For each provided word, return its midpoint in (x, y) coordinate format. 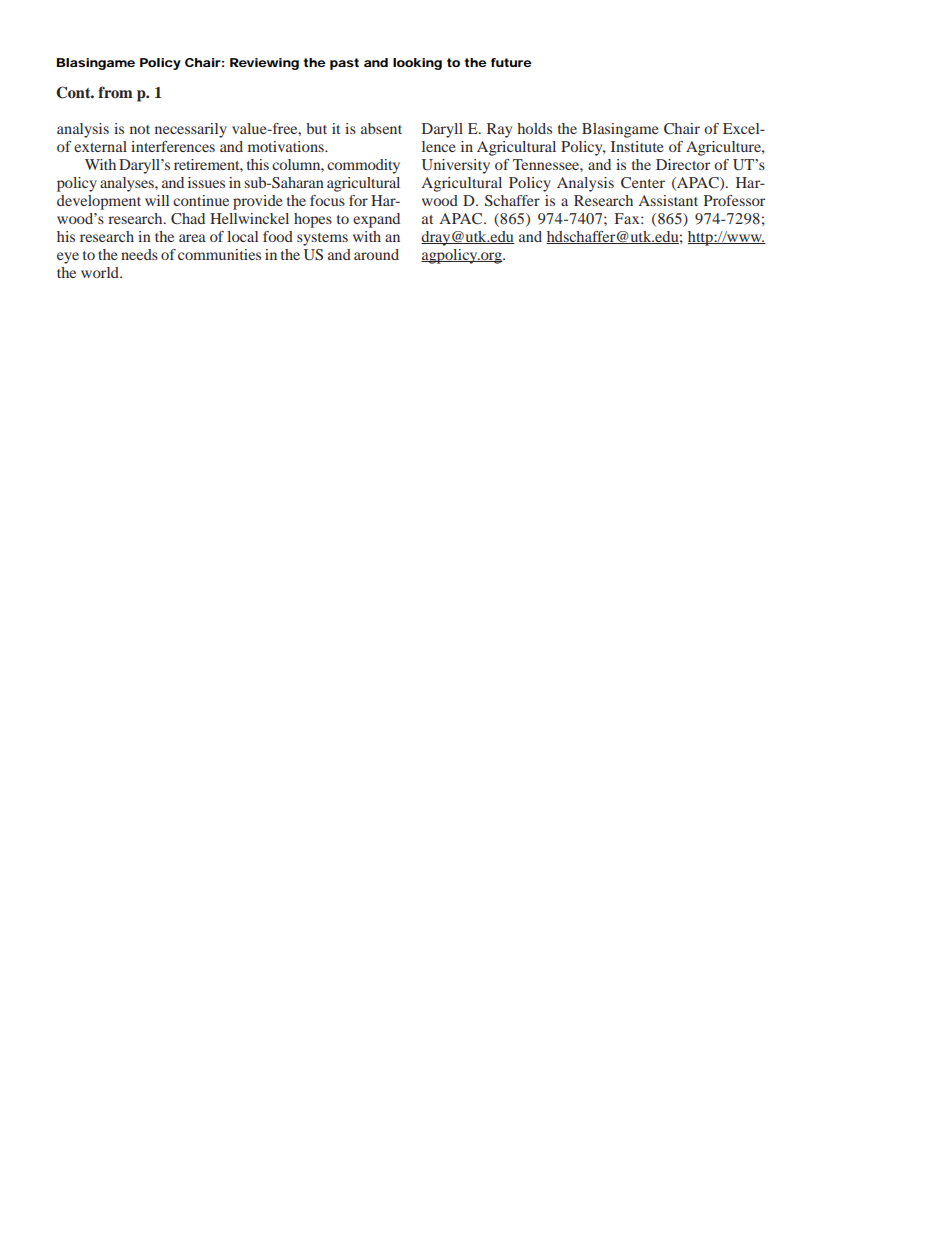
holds (534, 128)
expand (376, 220)
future (511, 62)
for (358, 200)
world (101, 272)
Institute (637, 146)
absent (381, 128)
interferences (173, 146)
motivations (287, 146)
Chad (188, 218)
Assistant (668, 200)
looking (417, 64)
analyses (128, 184)
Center (643, 183)
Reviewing (264, 64)
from (115, 92)
